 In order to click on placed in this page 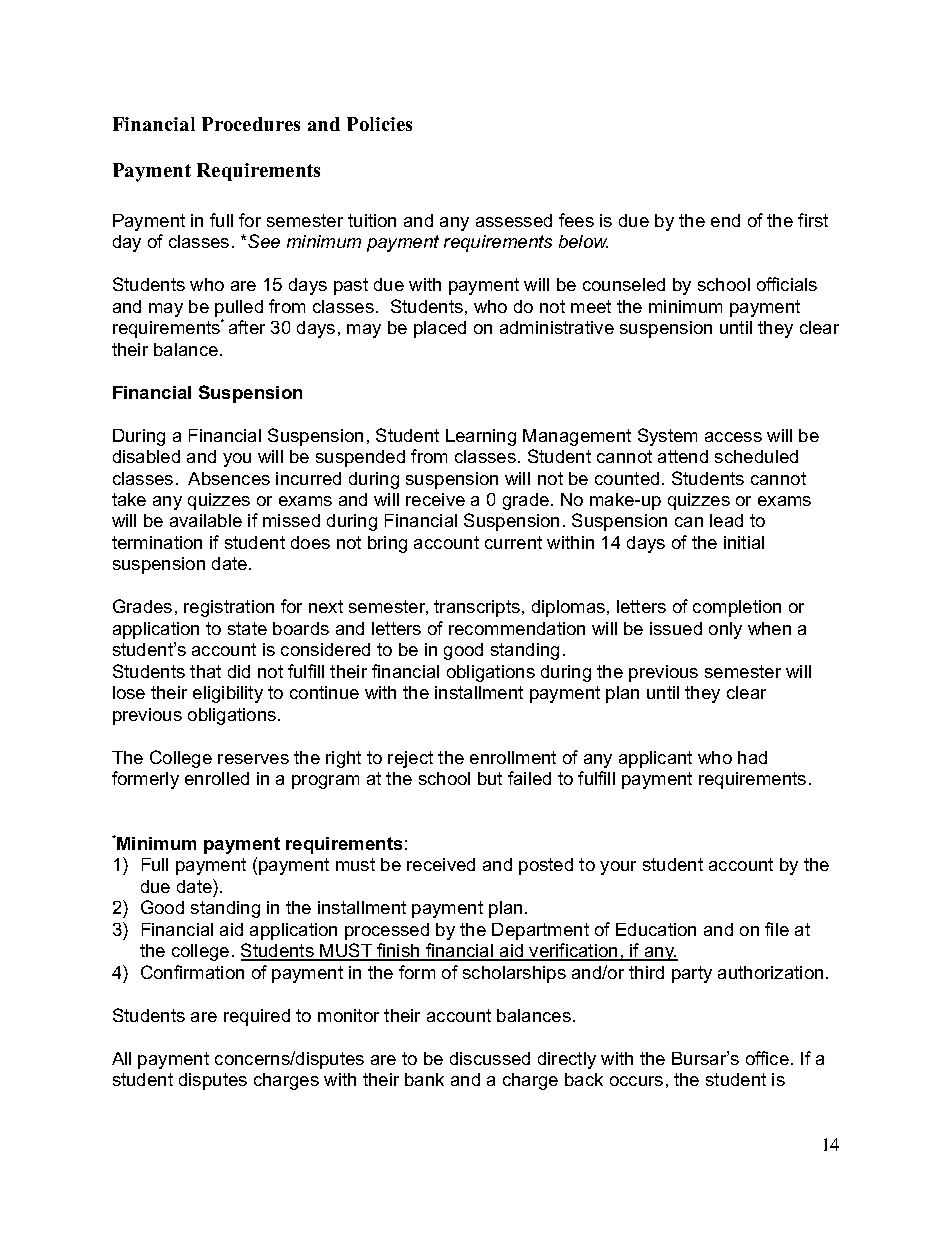, I will do `click(440, 329)`.
